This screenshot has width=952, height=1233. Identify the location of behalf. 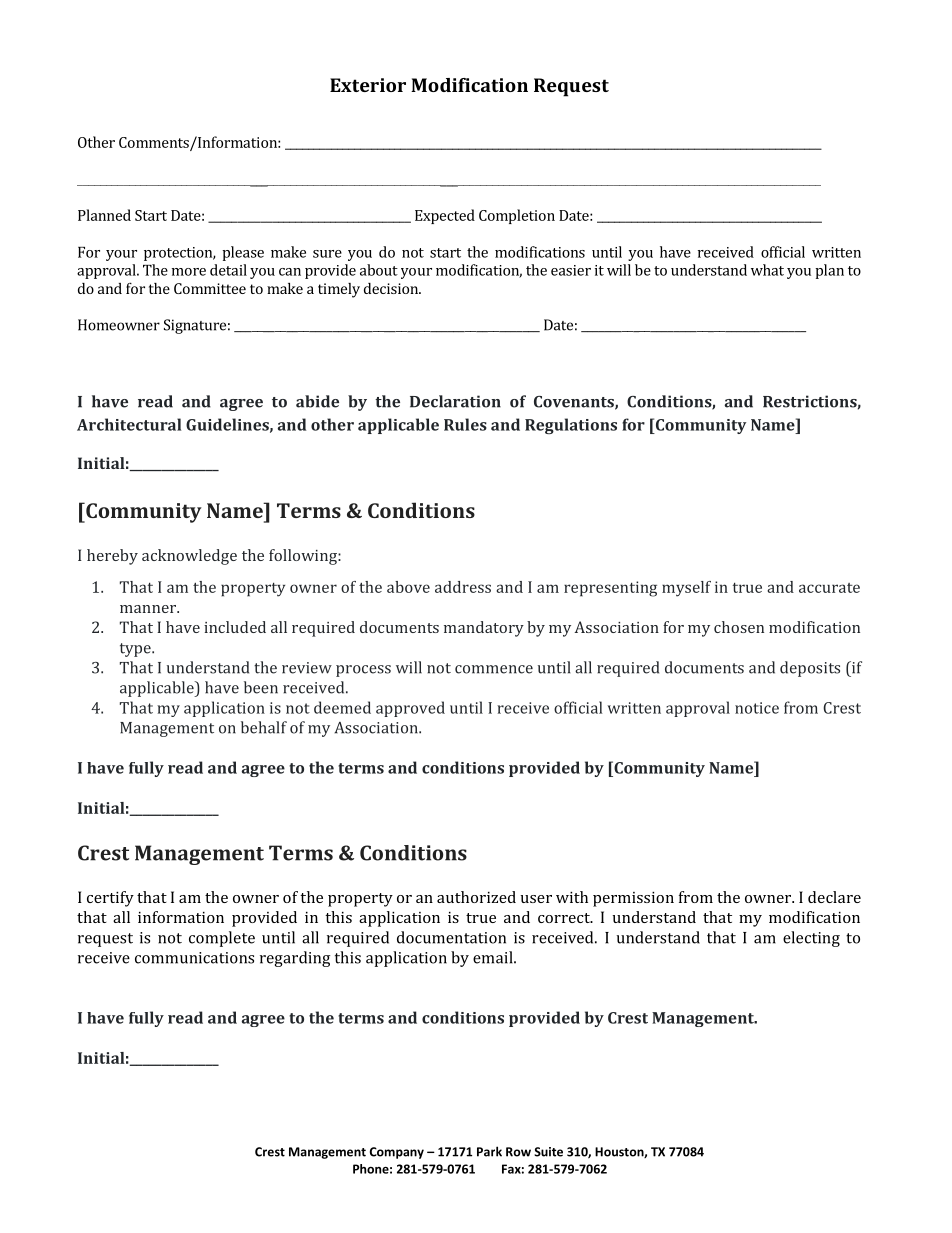
(264, 727).
